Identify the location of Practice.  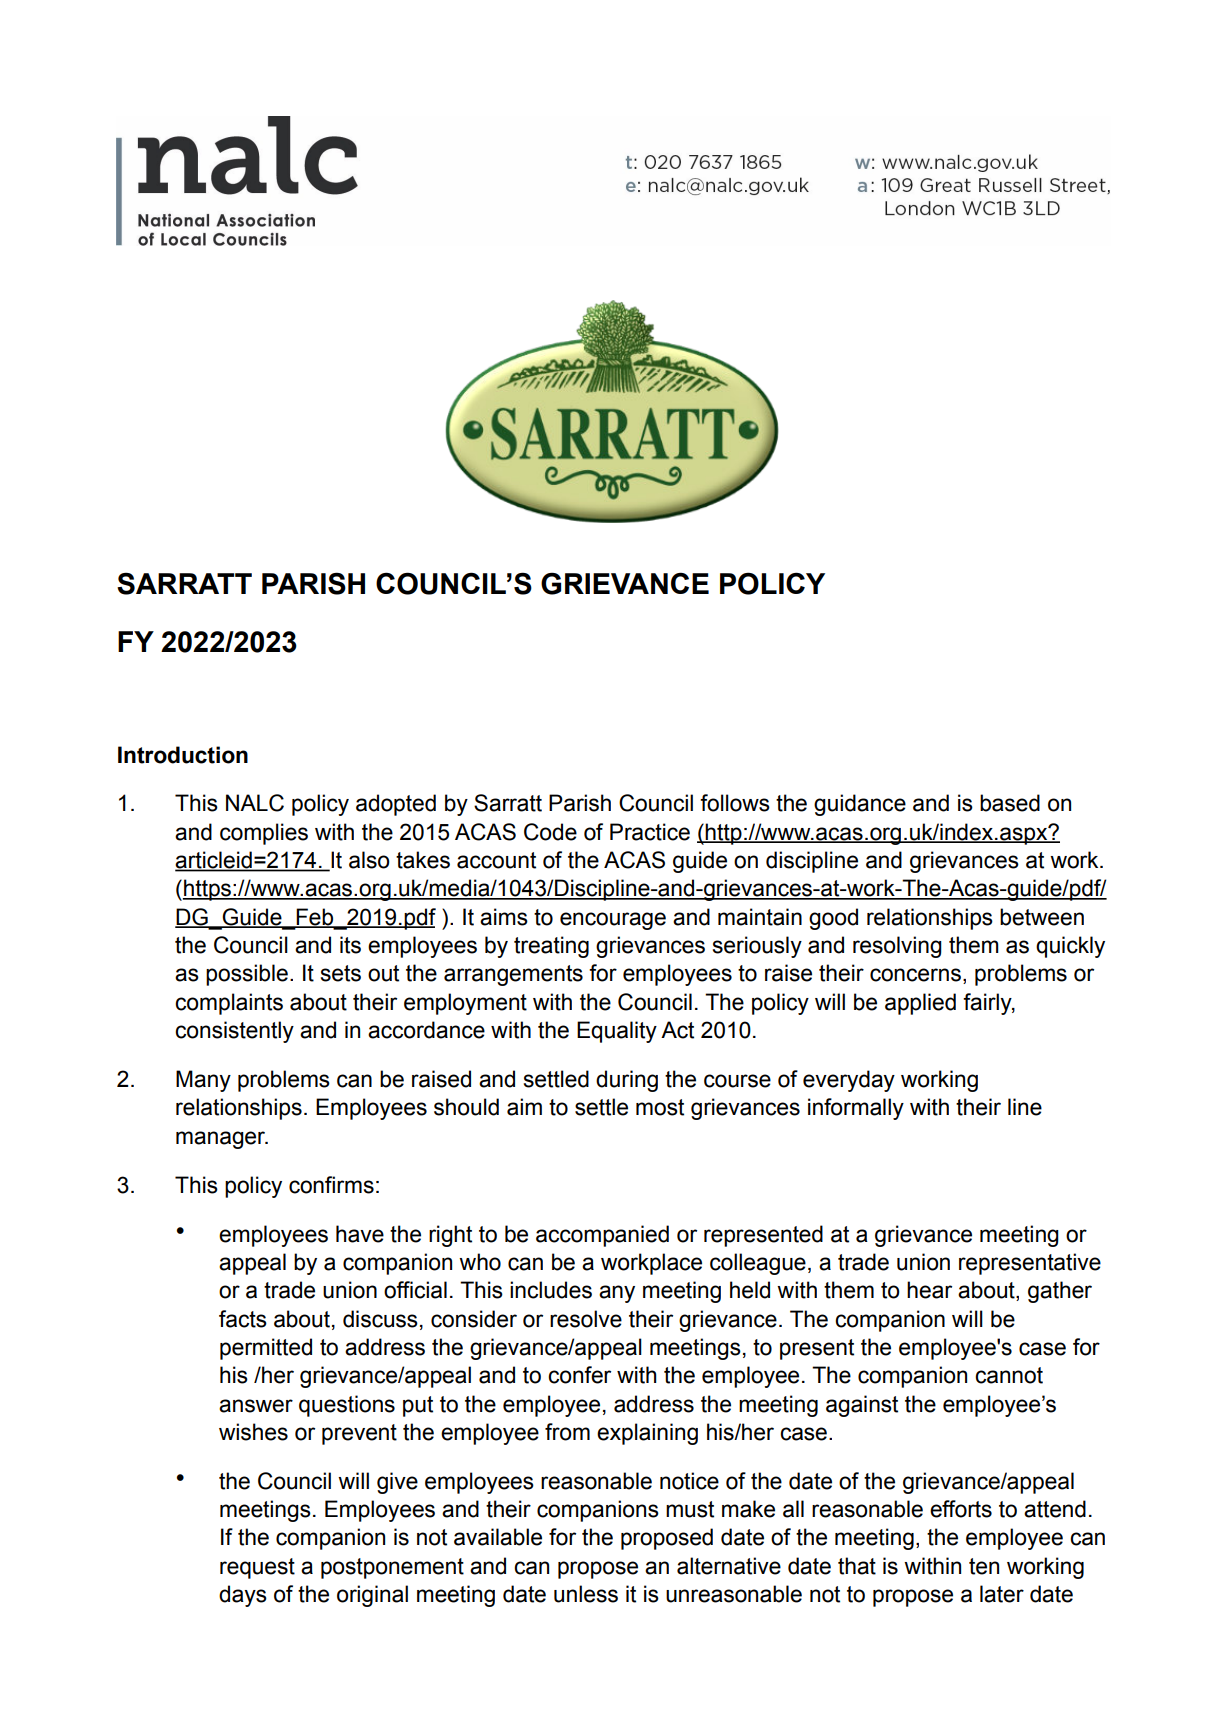
(650, 832).
